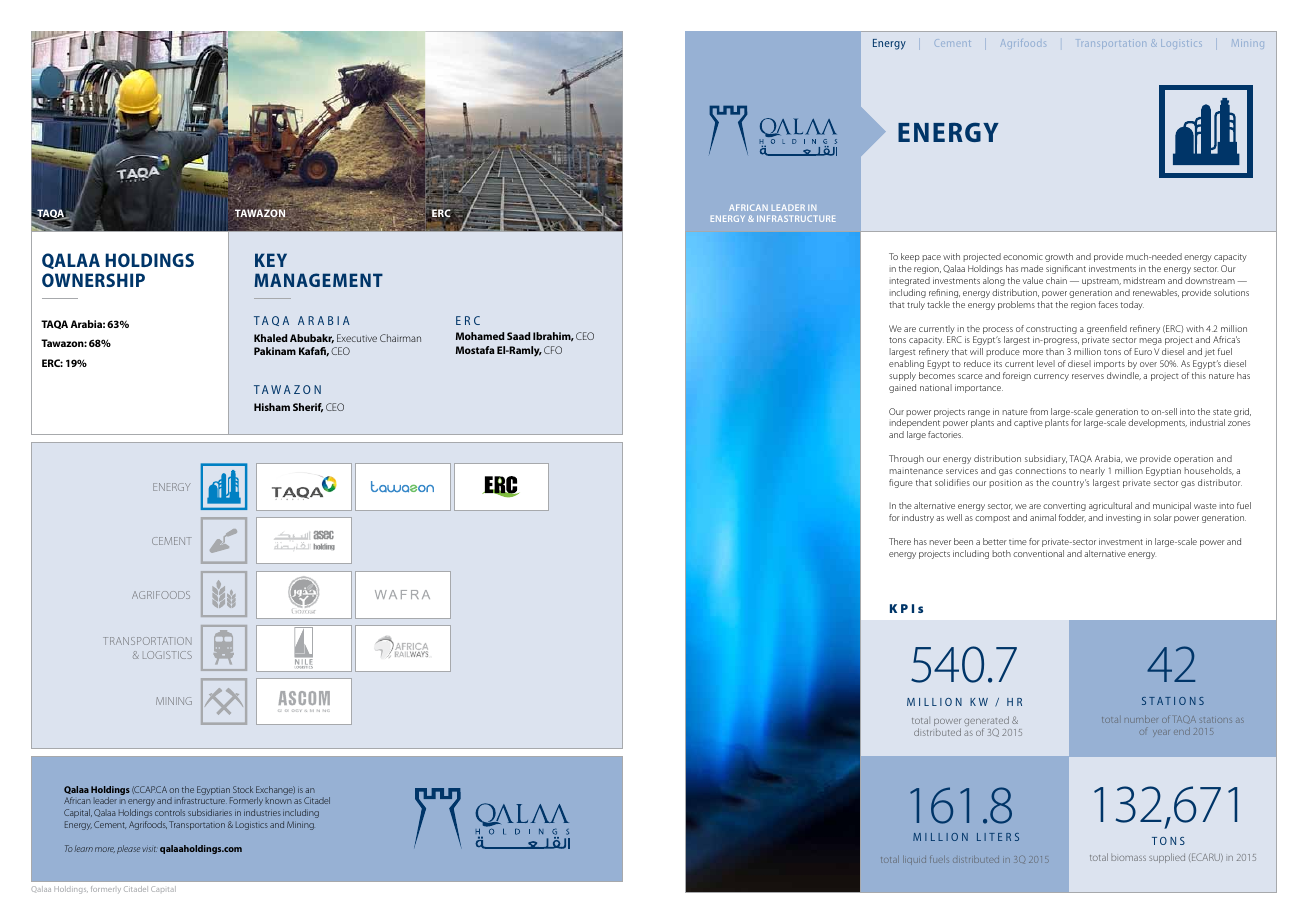  Describe the element at coordinates (901, 483) in the screenshot. I see `figure` at that location.
